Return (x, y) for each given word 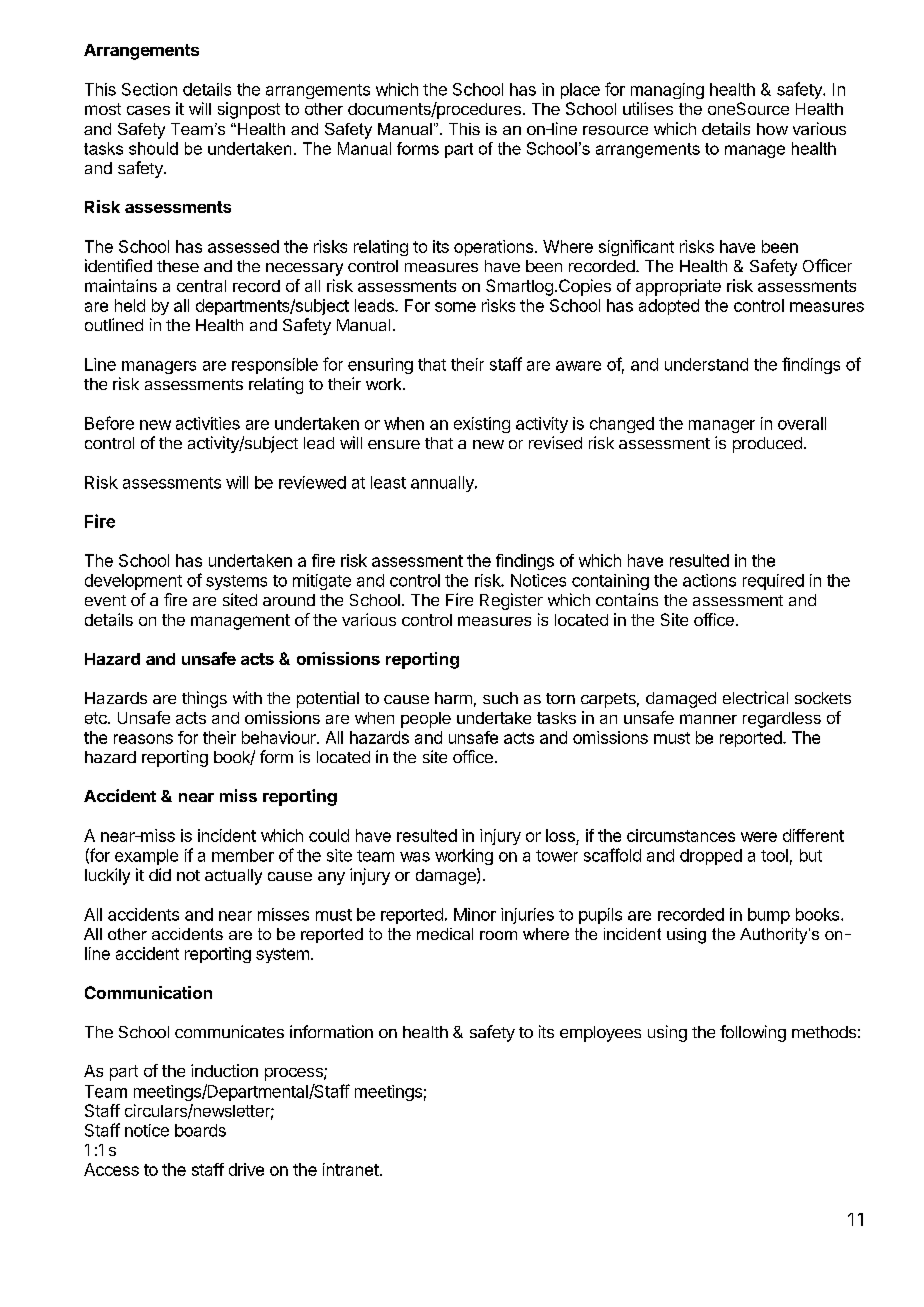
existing (482, 425)
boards (200, 1130)
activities (208, 423)
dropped (711, 857)
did (160, 874)
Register (511, 601)
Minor (475, 914)
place (580, 91)
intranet (351, 1169)
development (133, 582)
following (753, 1033)
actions (709, 580)
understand (706, 364)
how (772, 129)
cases (148, 110)
